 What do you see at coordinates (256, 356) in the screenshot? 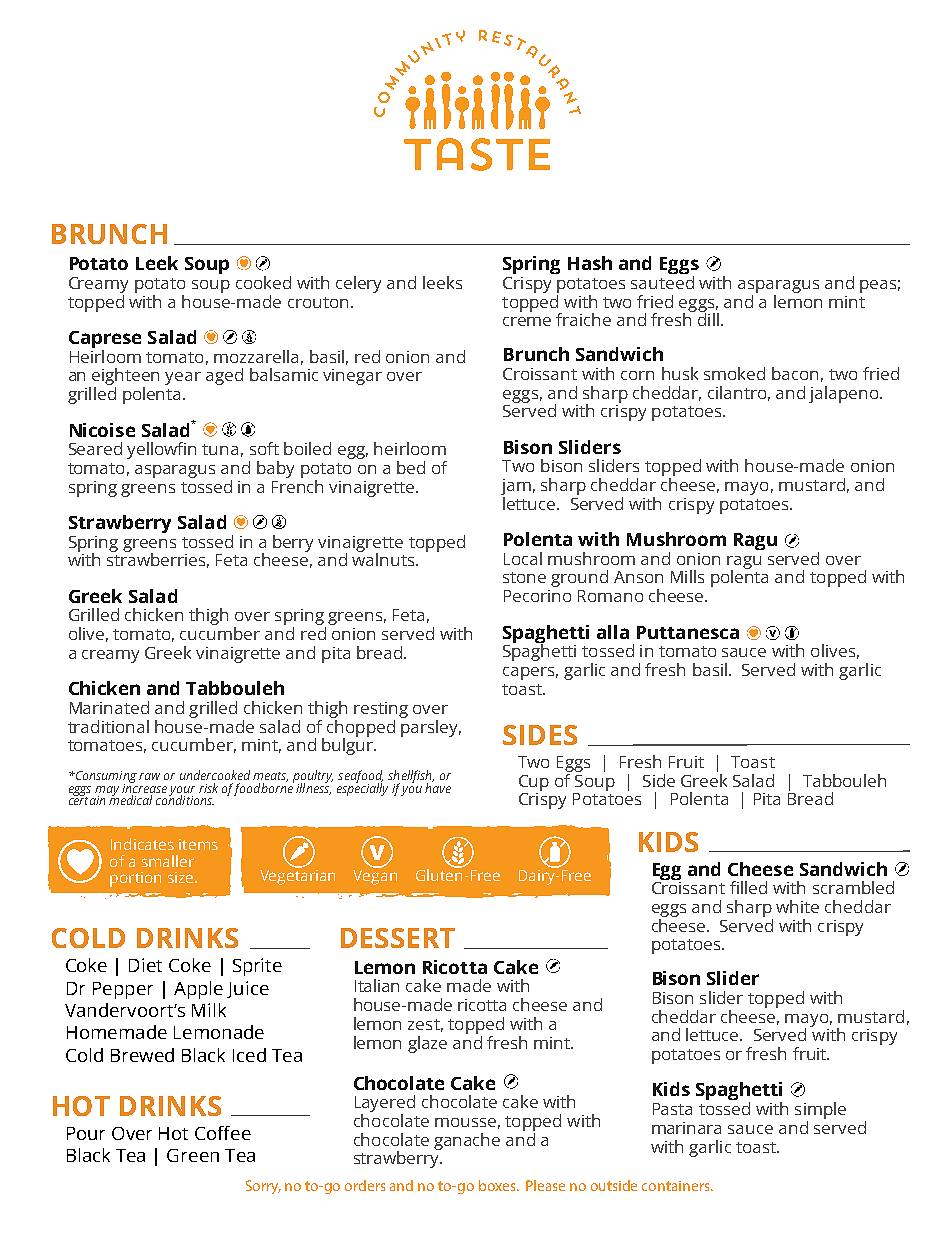
I see `mozzarella` at bounding box center [256, 356].
